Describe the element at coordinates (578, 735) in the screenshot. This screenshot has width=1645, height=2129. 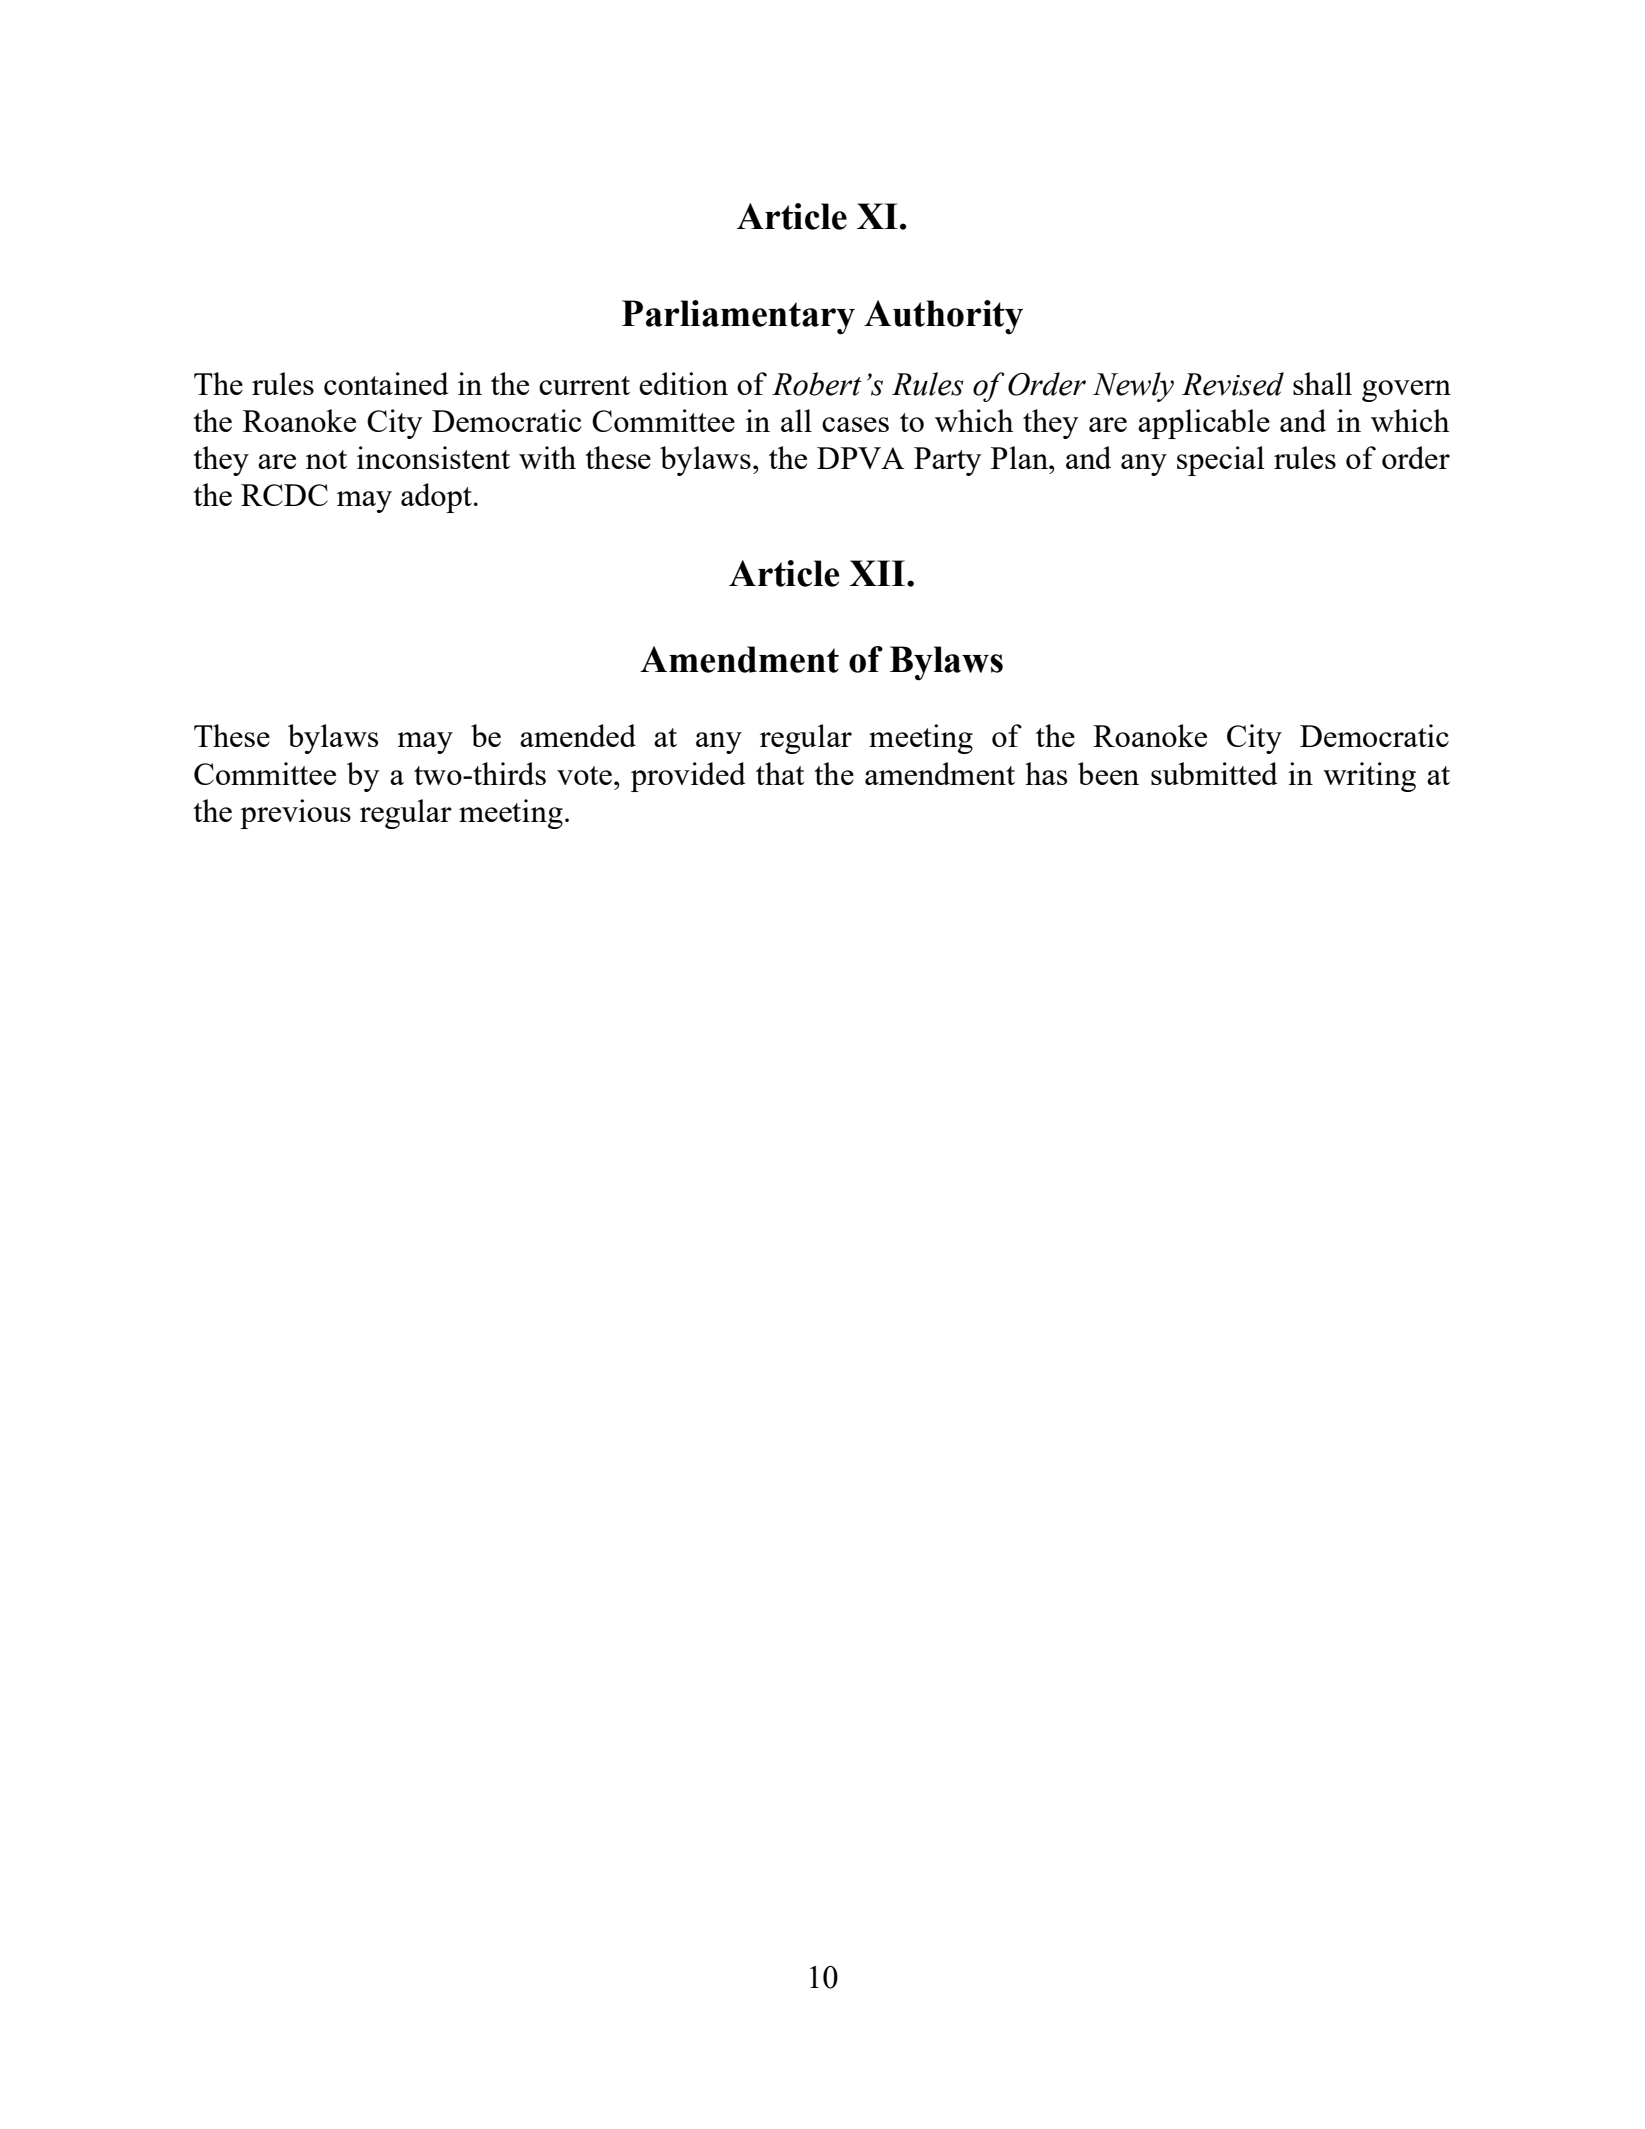
I see `amended` at that location.
